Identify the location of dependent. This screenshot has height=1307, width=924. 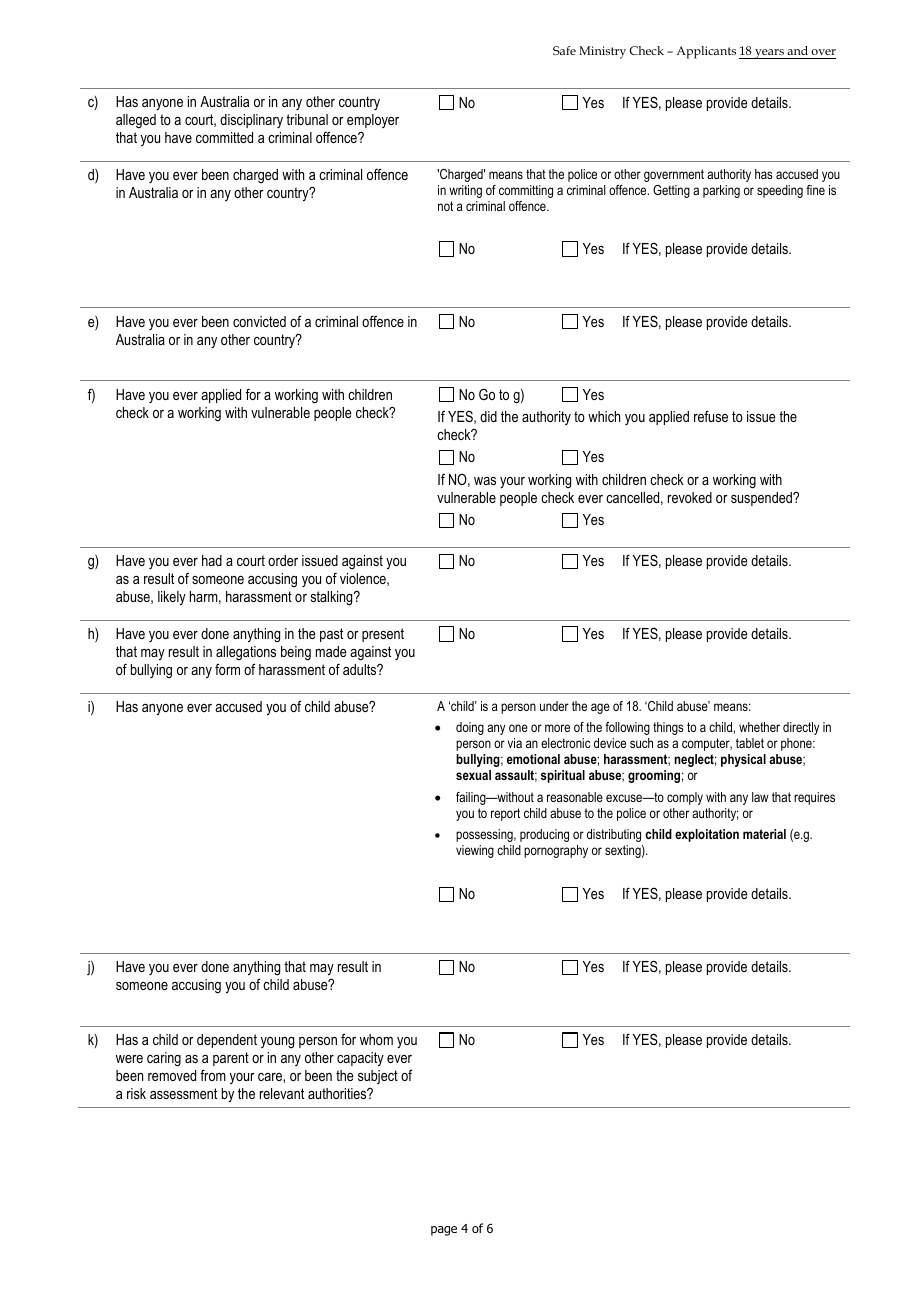
(227, 1041).
